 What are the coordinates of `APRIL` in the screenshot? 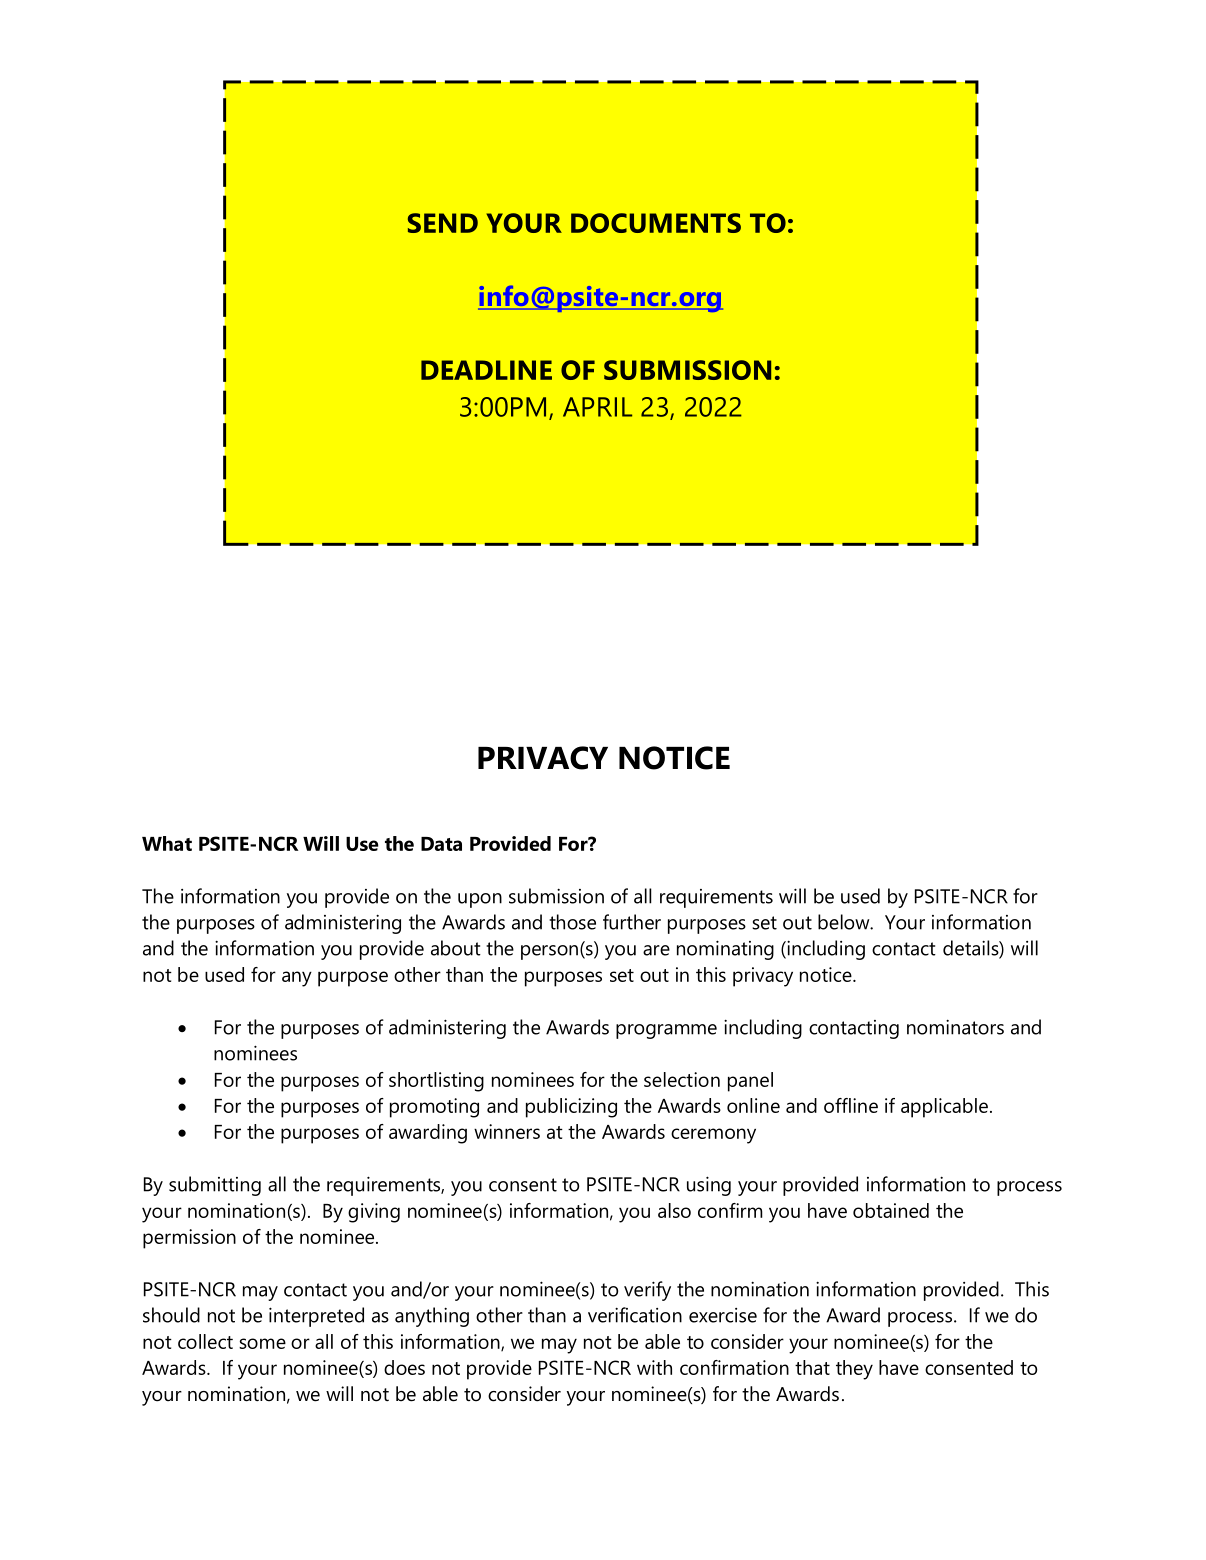 It's located at (597, 407).
